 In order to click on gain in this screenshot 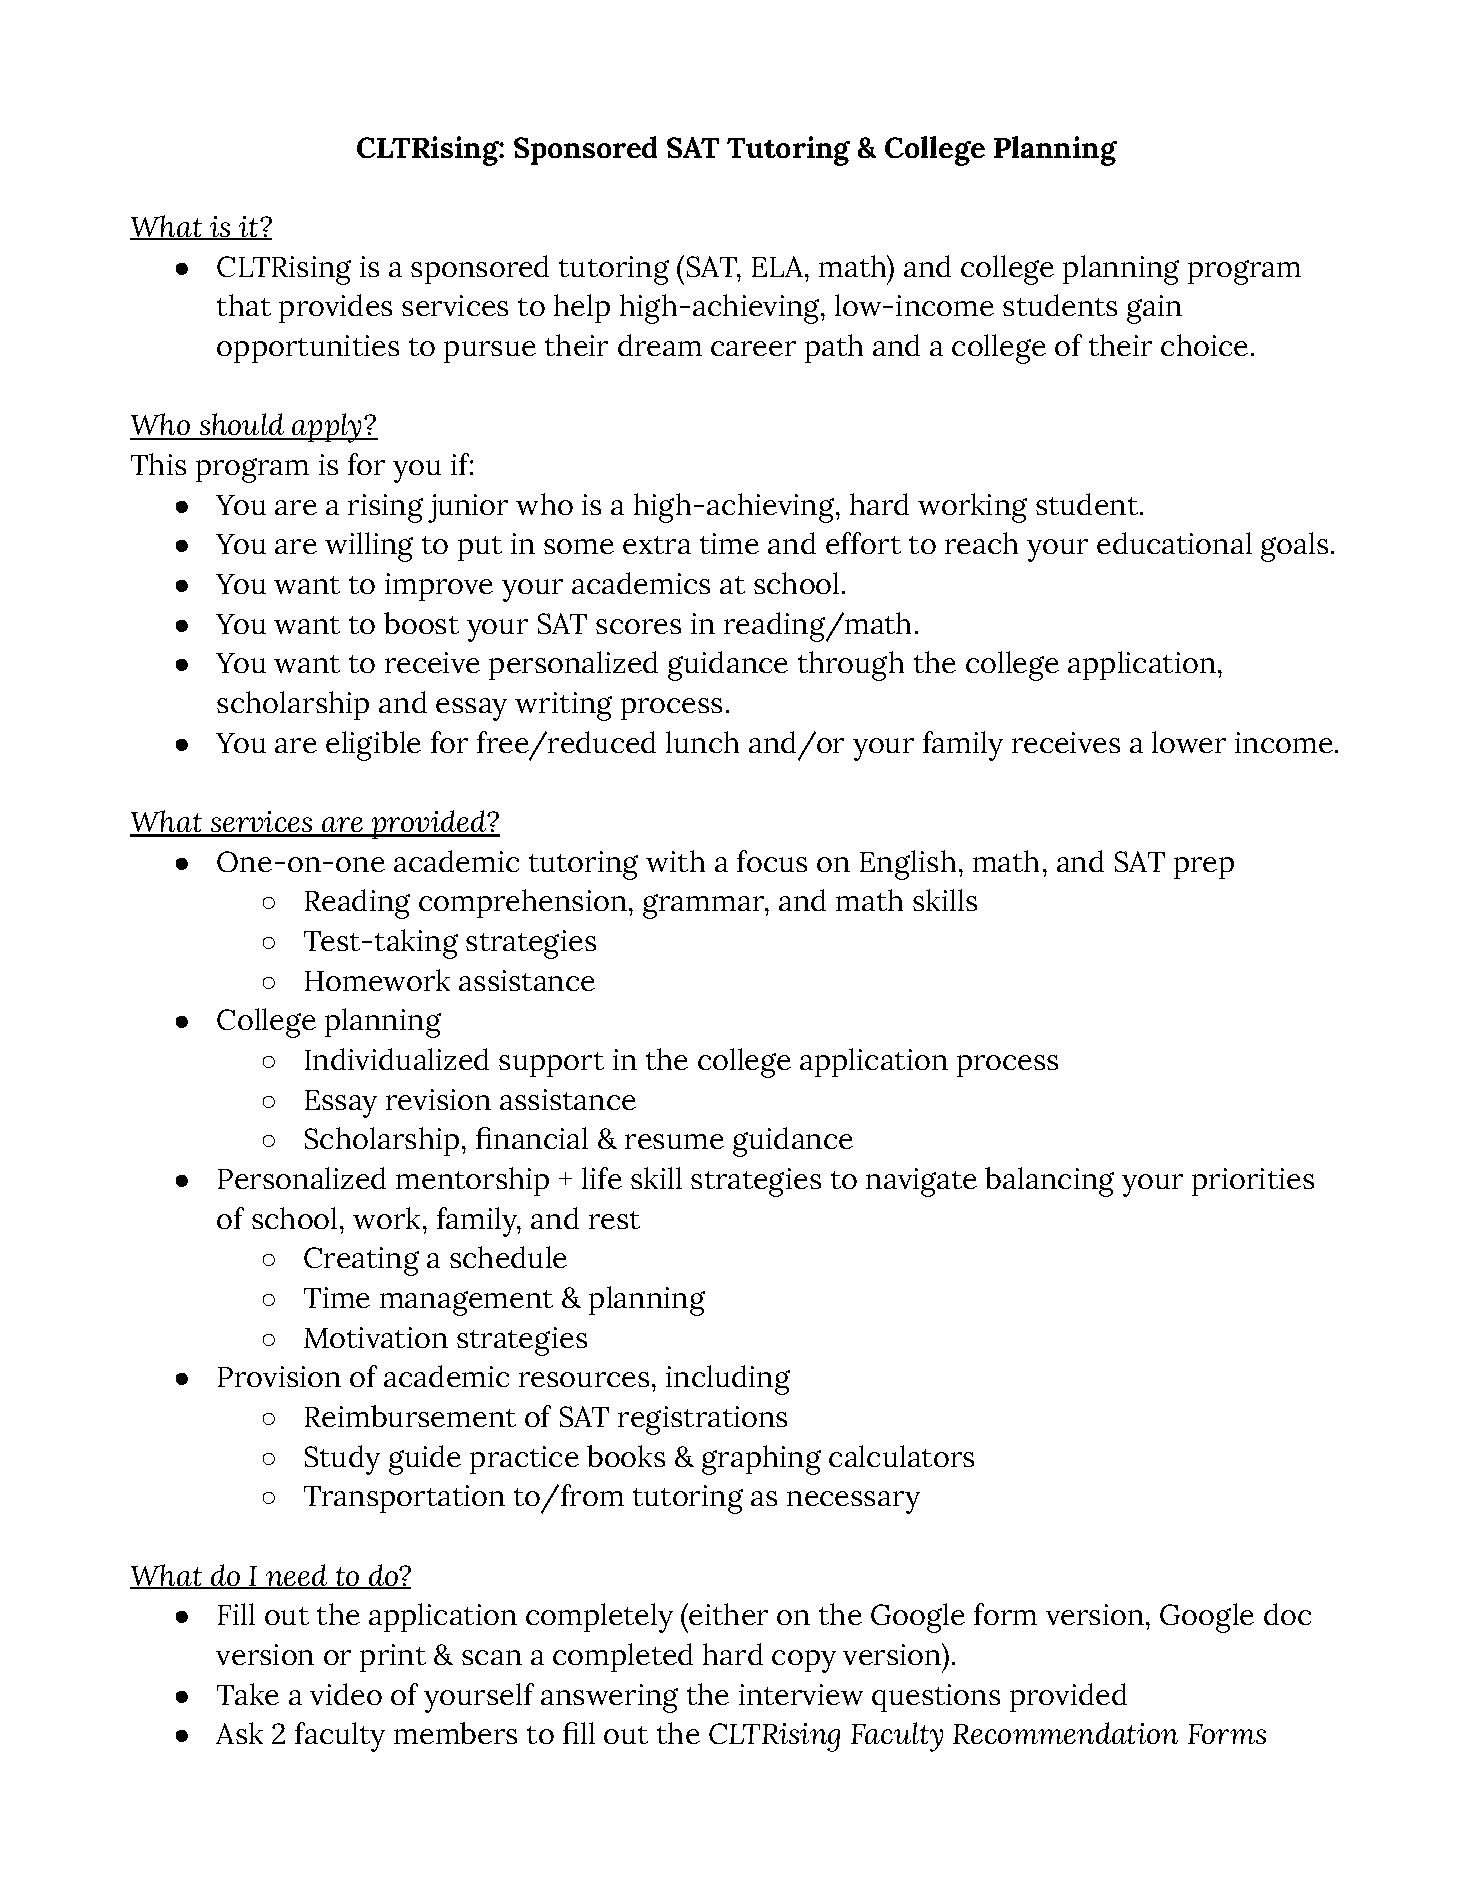, I will do `click(1154, 309)`.
